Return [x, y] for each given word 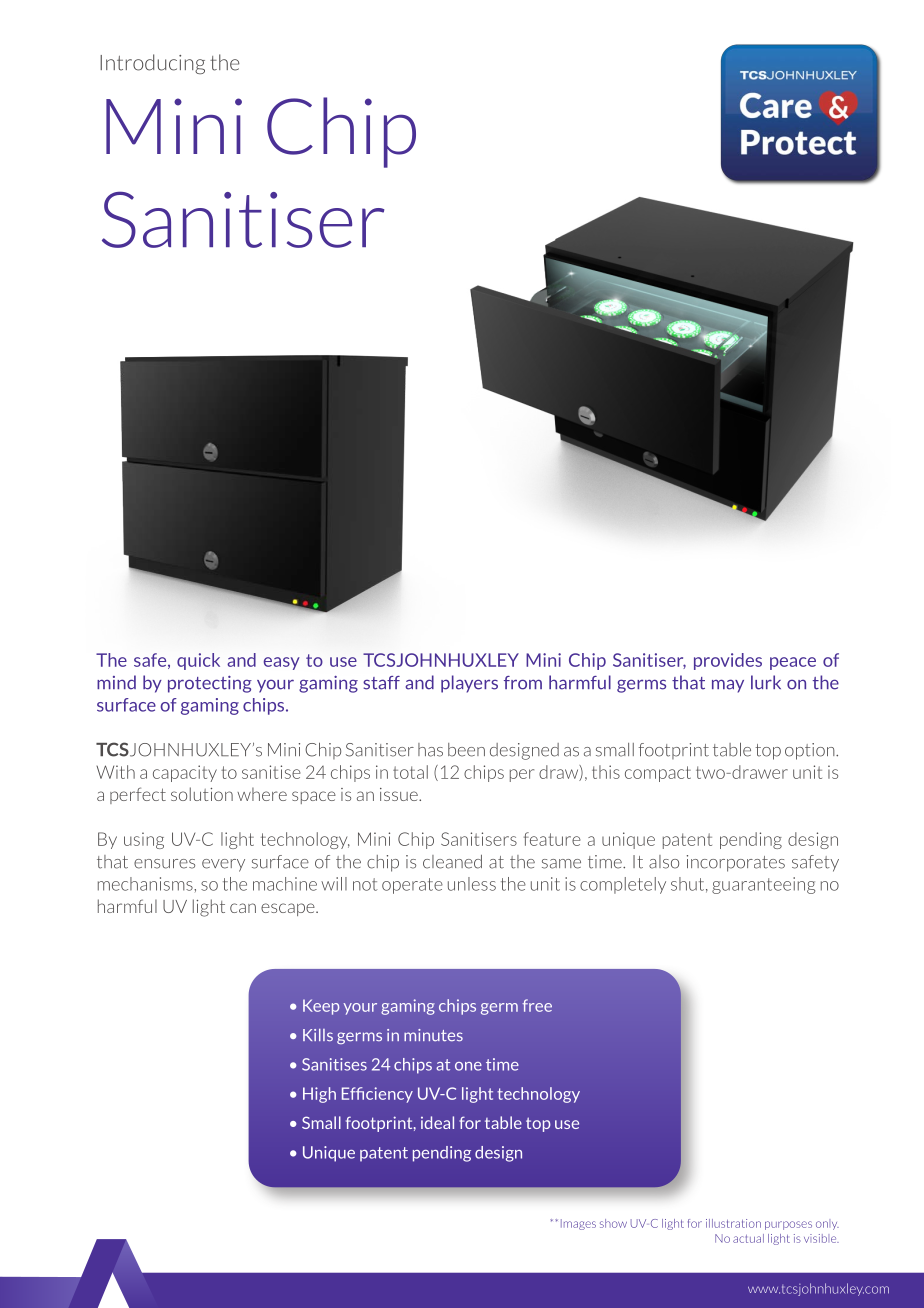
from [523, 683]
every [223, 865]
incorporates [736, 863]
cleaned [452, 862]
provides [728, 661]
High [319, 1095]
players [469, 684]
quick [198, 661]
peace [793, 663]
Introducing [152, 64]
